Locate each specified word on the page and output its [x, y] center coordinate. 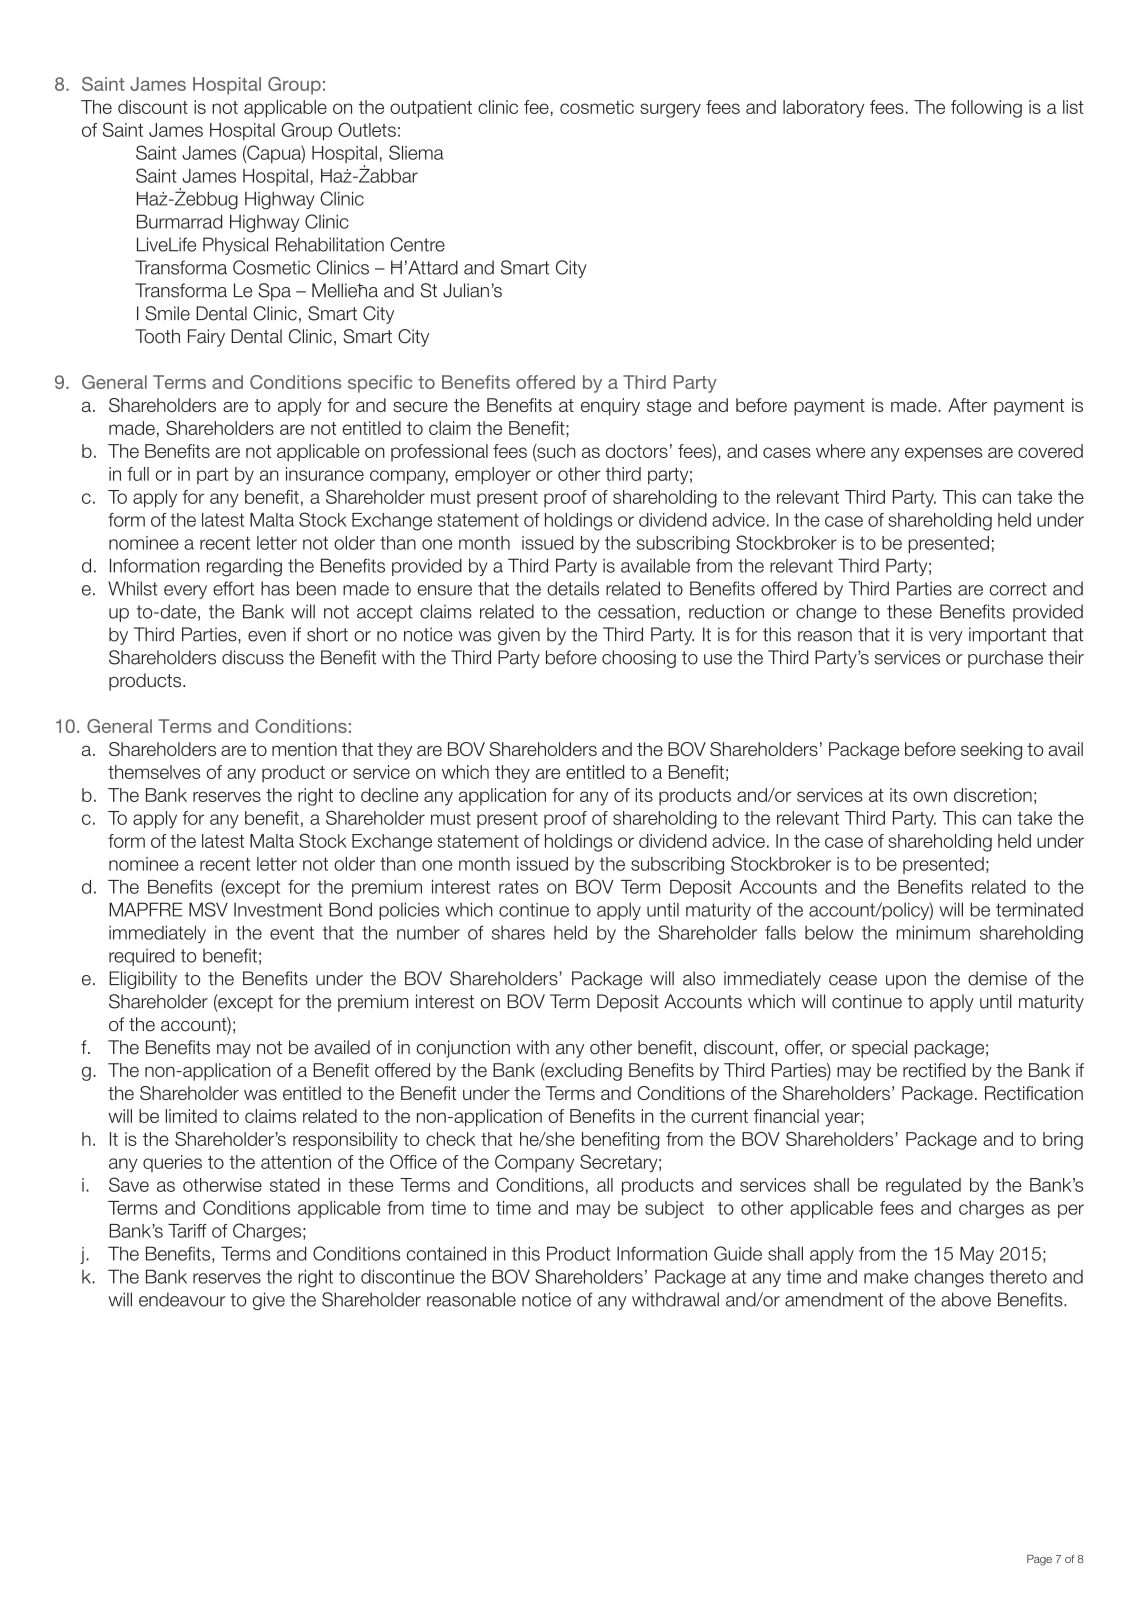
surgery [670, 110]
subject [674, 1209]
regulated [923, 1187]
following [986, 109]
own [930, 796]
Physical [235, 246]
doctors [637, 451]
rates [519, 887]
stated [295, 1185]
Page [1039, 1560]
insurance [325, 474]
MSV [208, 909]
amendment [834, 1299]
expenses [943, 454]
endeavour [182, 1299]
